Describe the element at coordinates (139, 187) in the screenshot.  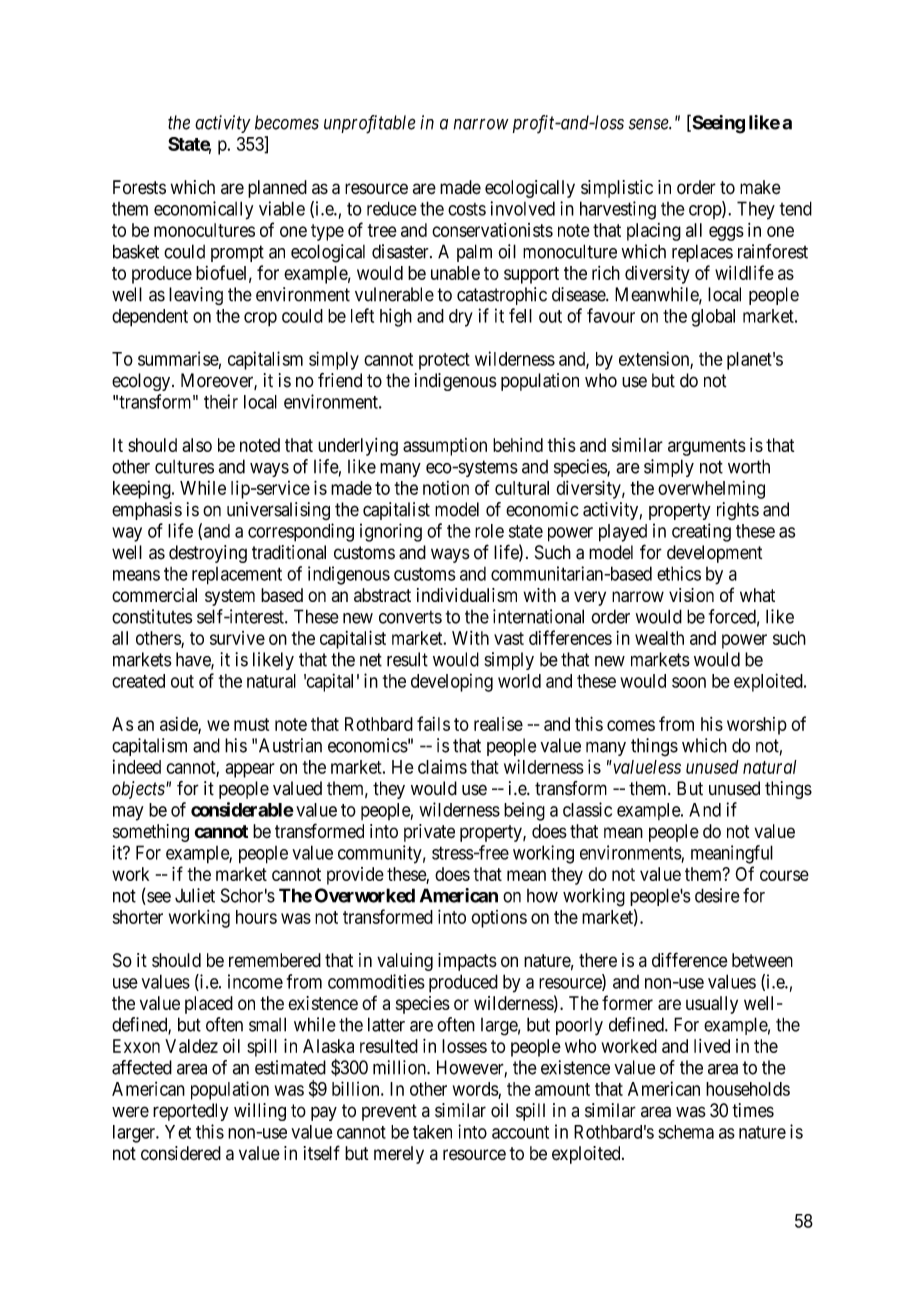
I see `Forests` at that location.
